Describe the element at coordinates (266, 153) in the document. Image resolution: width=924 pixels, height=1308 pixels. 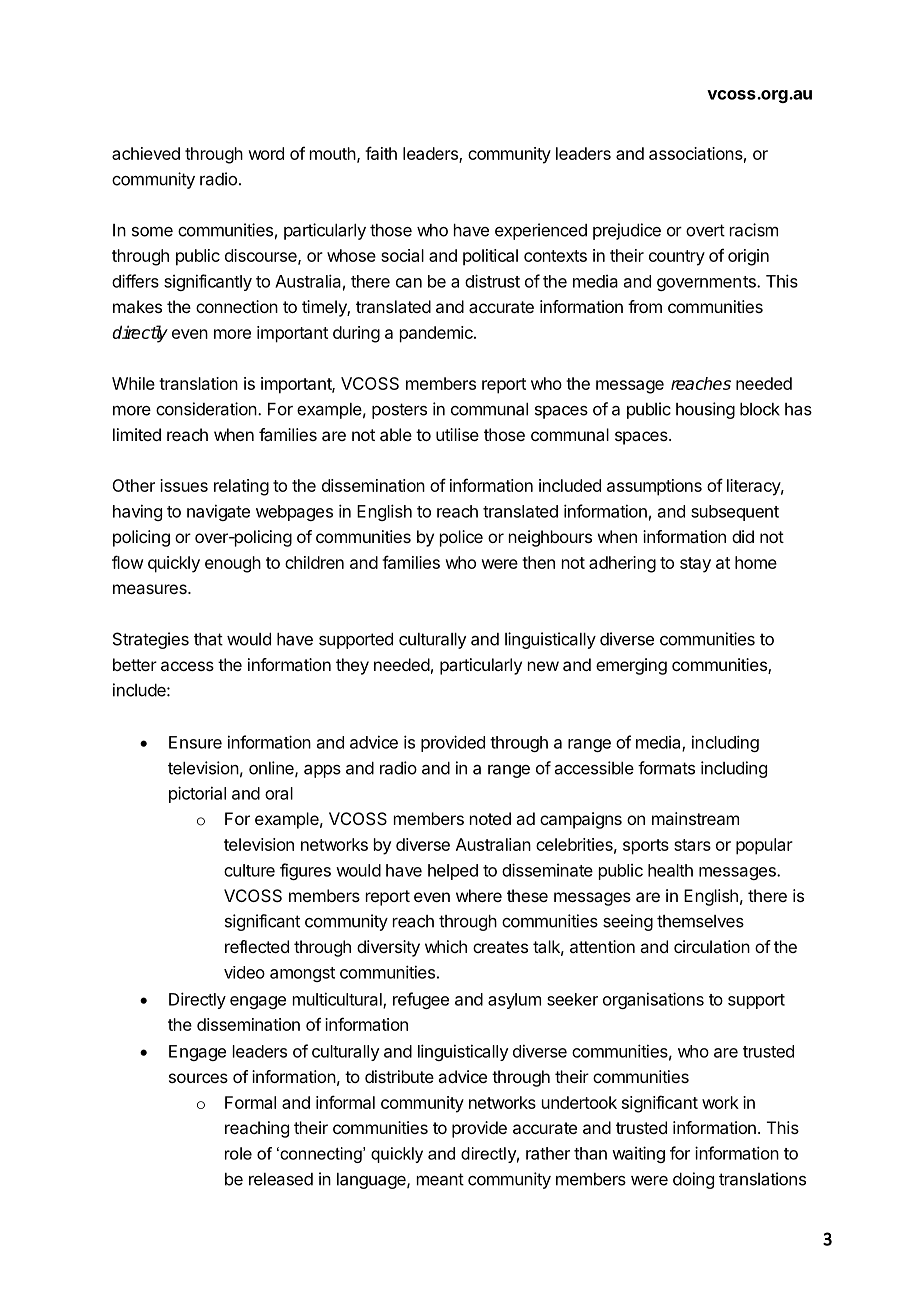
I see `word` at that location.
